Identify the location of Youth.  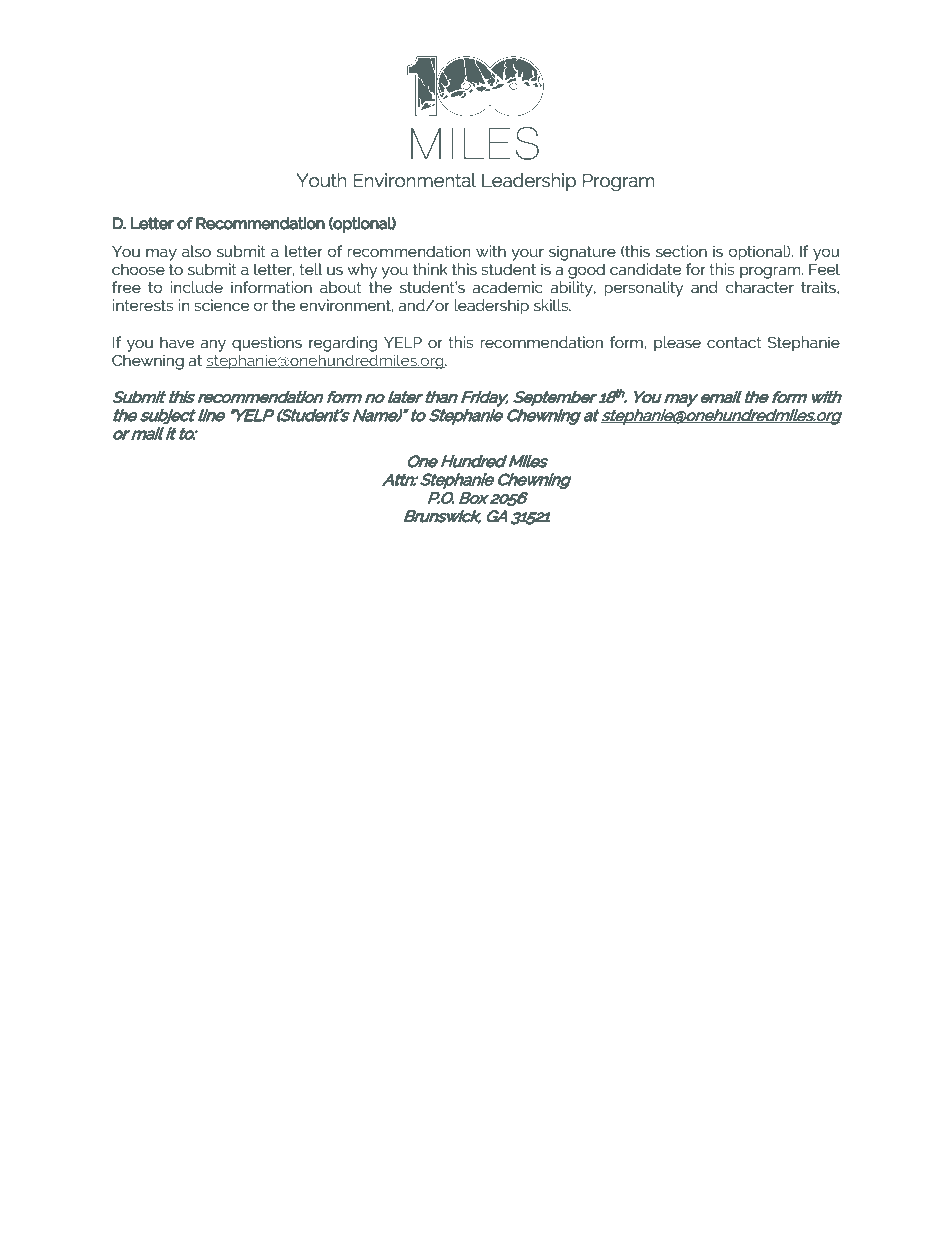
(321, 180).
